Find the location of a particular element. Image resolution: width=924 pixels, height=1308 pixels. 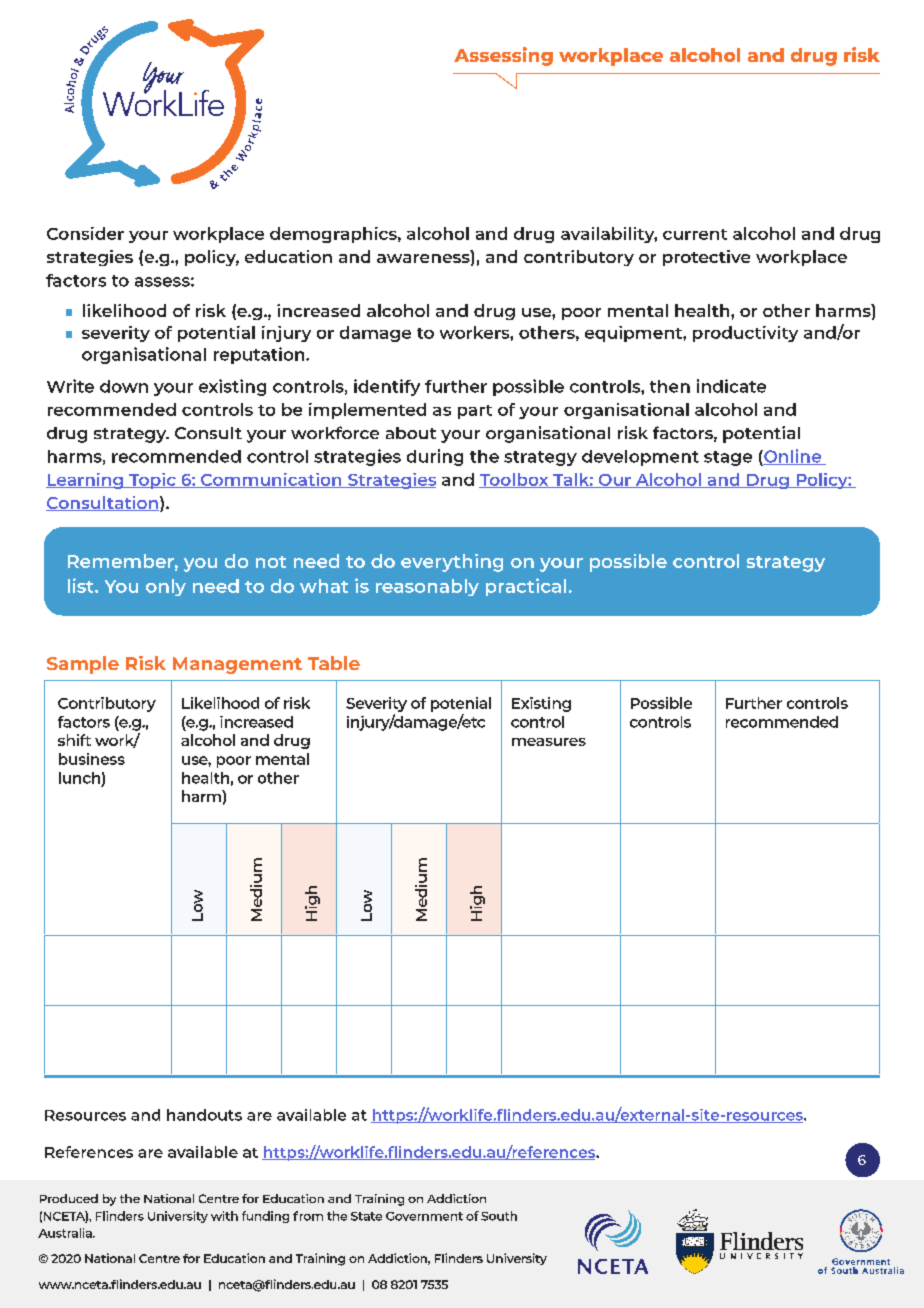

identify is located at coordinates (387, 387).
